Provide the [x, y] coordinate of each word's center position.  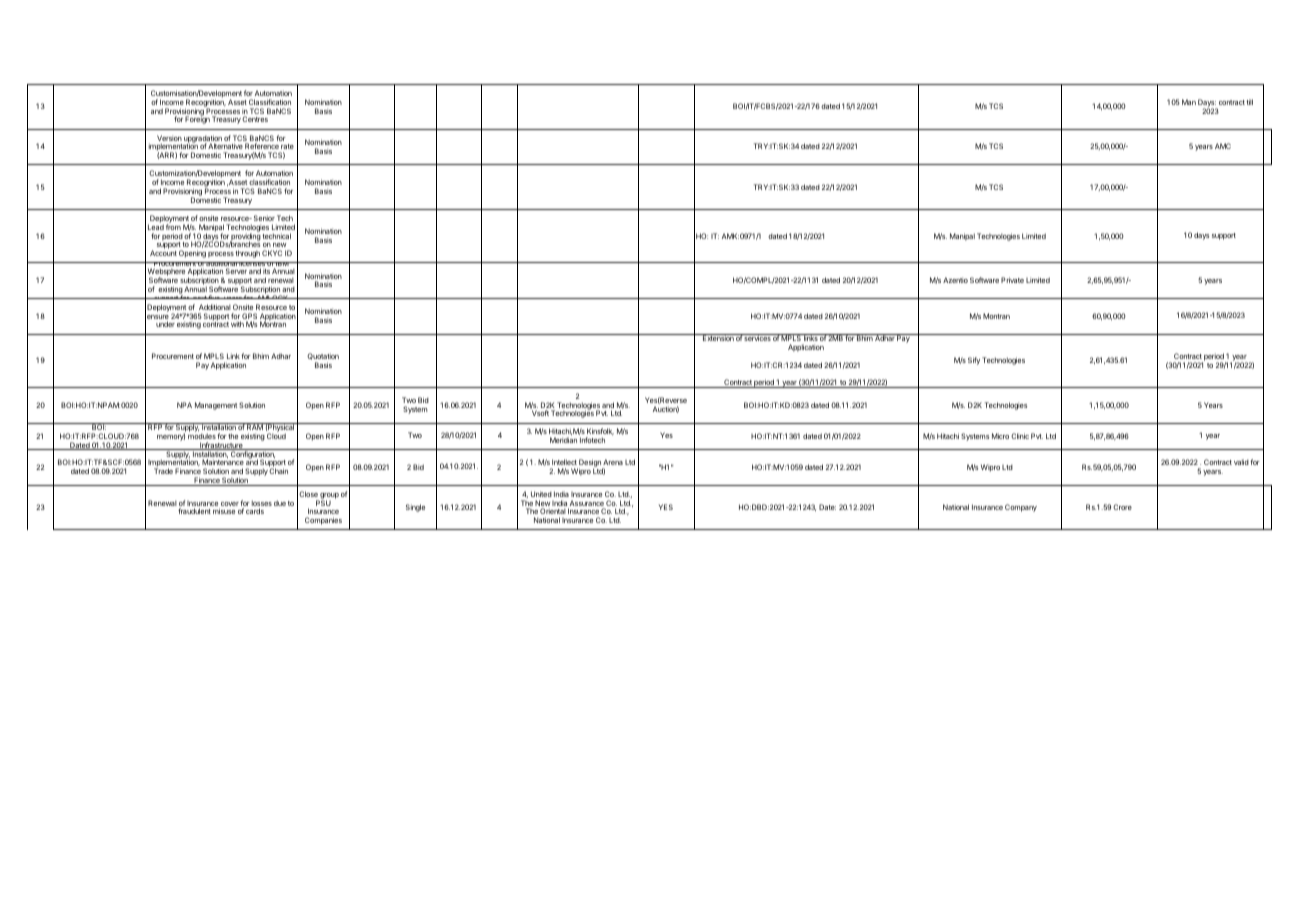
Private [1012, 280]
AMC [1223, 146]
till [1249, 102]
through [247, 254]
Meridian [563, 440]
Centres [255, 119]
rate [287, 148]
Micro [1000, 436]
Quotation [323, 356]
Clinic [1020, 436]
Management [216, 406]
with [237, 324]
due [280, 503]
